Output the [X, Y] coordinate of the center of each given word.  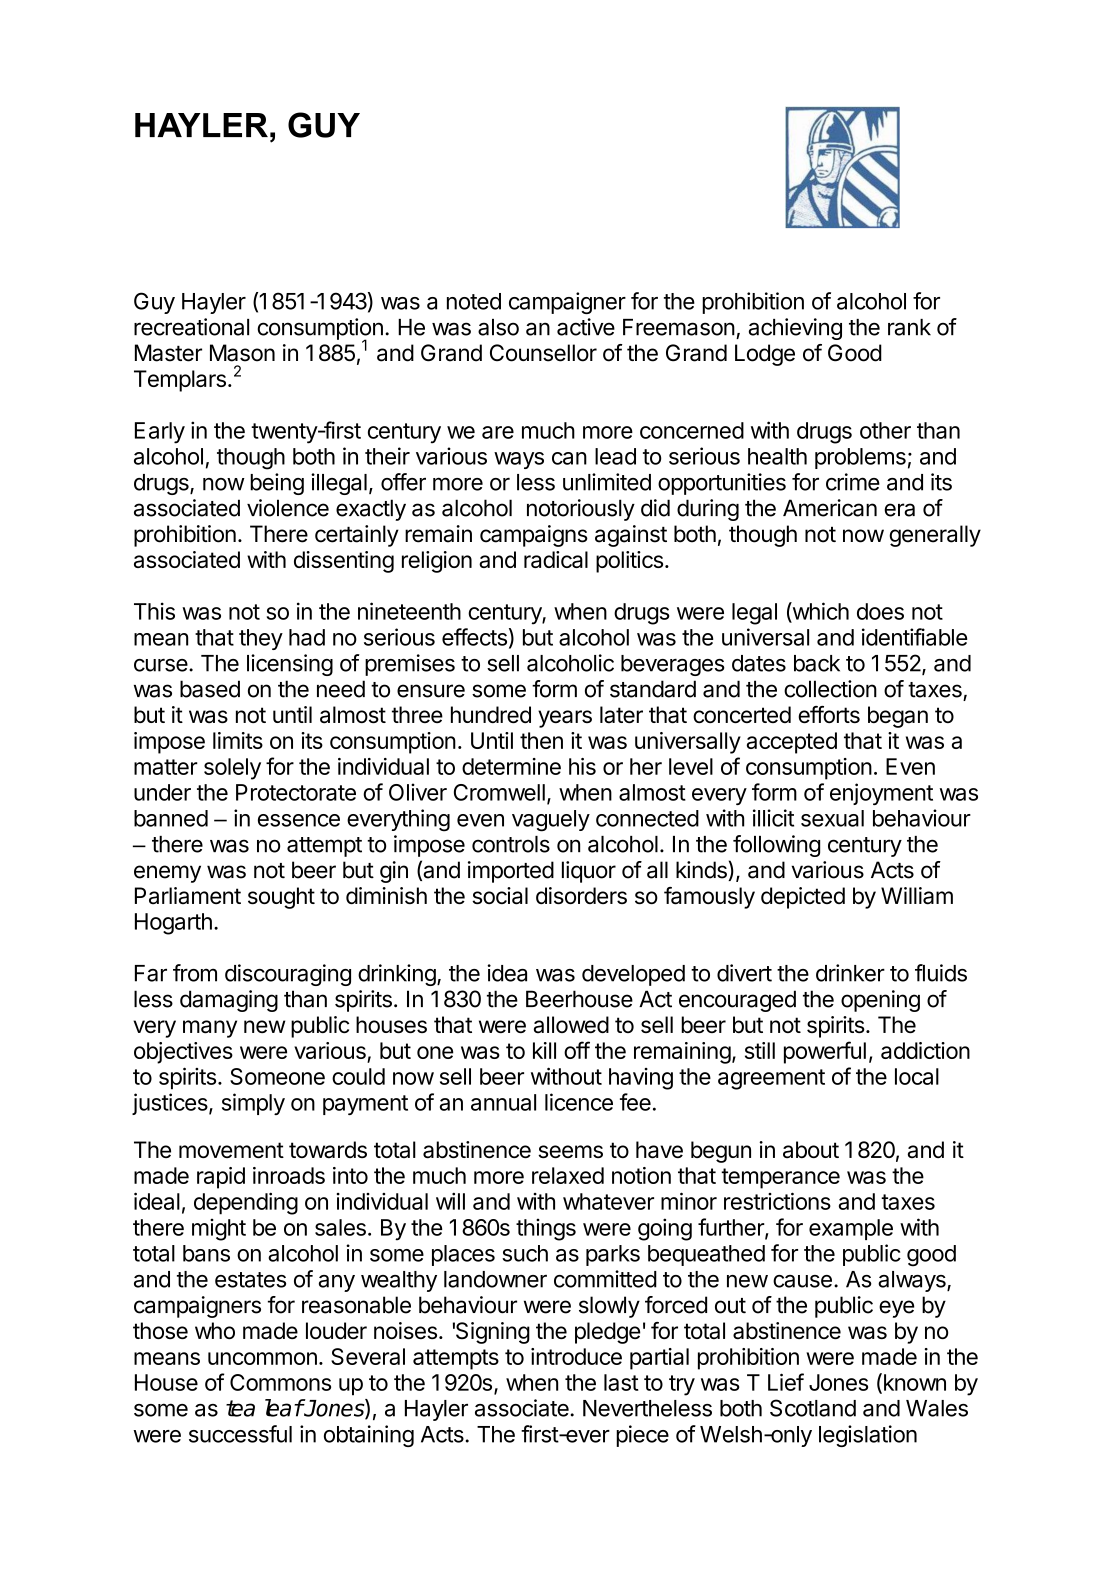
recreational [191, 327]
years [565, 719]
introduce [576, 1356]
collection [830, 689]
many [210, 1029]
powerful [825, 1052]
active [586, 327]
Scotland [813, 1408]
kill [544, 1050]
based [210, 689]
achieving [795, 329]
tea [240, 1408]
